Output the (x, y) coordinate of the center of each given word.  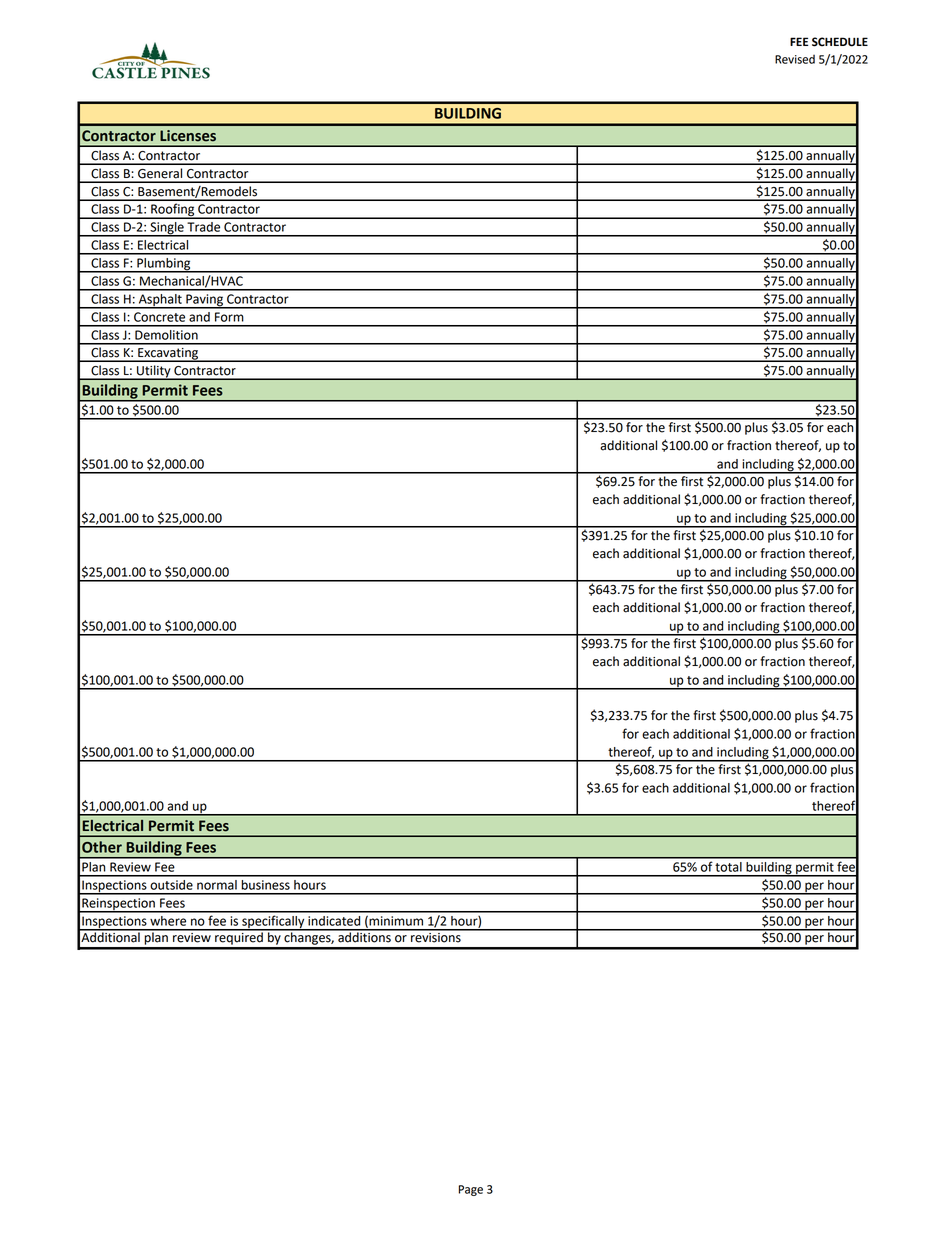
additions (364, 936)
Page (471, 1190)
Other (102, 847)
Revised (795, 59)
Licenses (188, 136)
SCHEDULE (840, 42)
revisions (436, 936)
